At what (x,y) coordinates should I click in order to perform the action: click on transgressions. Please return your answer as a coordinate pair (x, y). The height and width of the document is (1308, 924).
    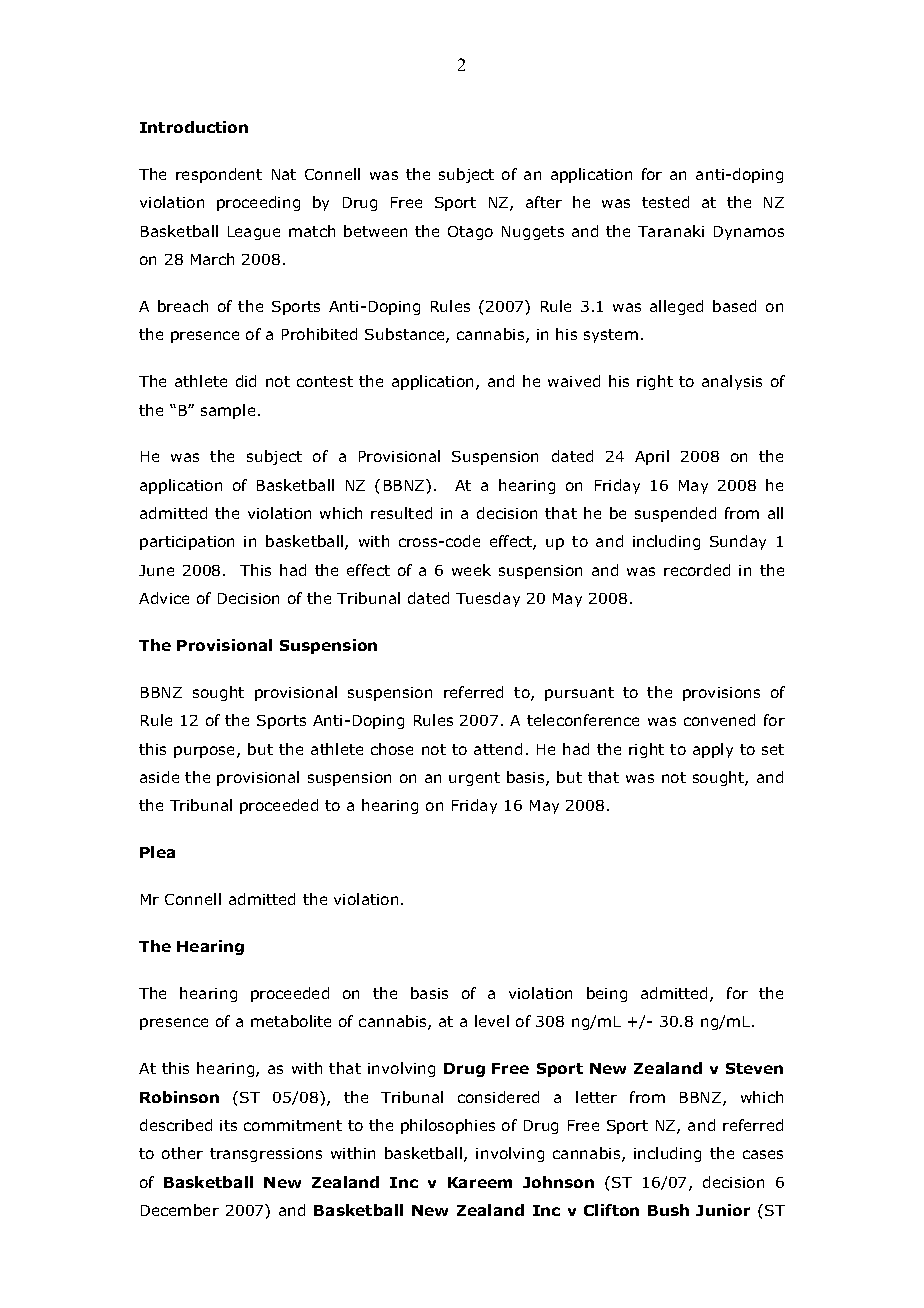
    Looking at the image, I should click on (266, 1155).
